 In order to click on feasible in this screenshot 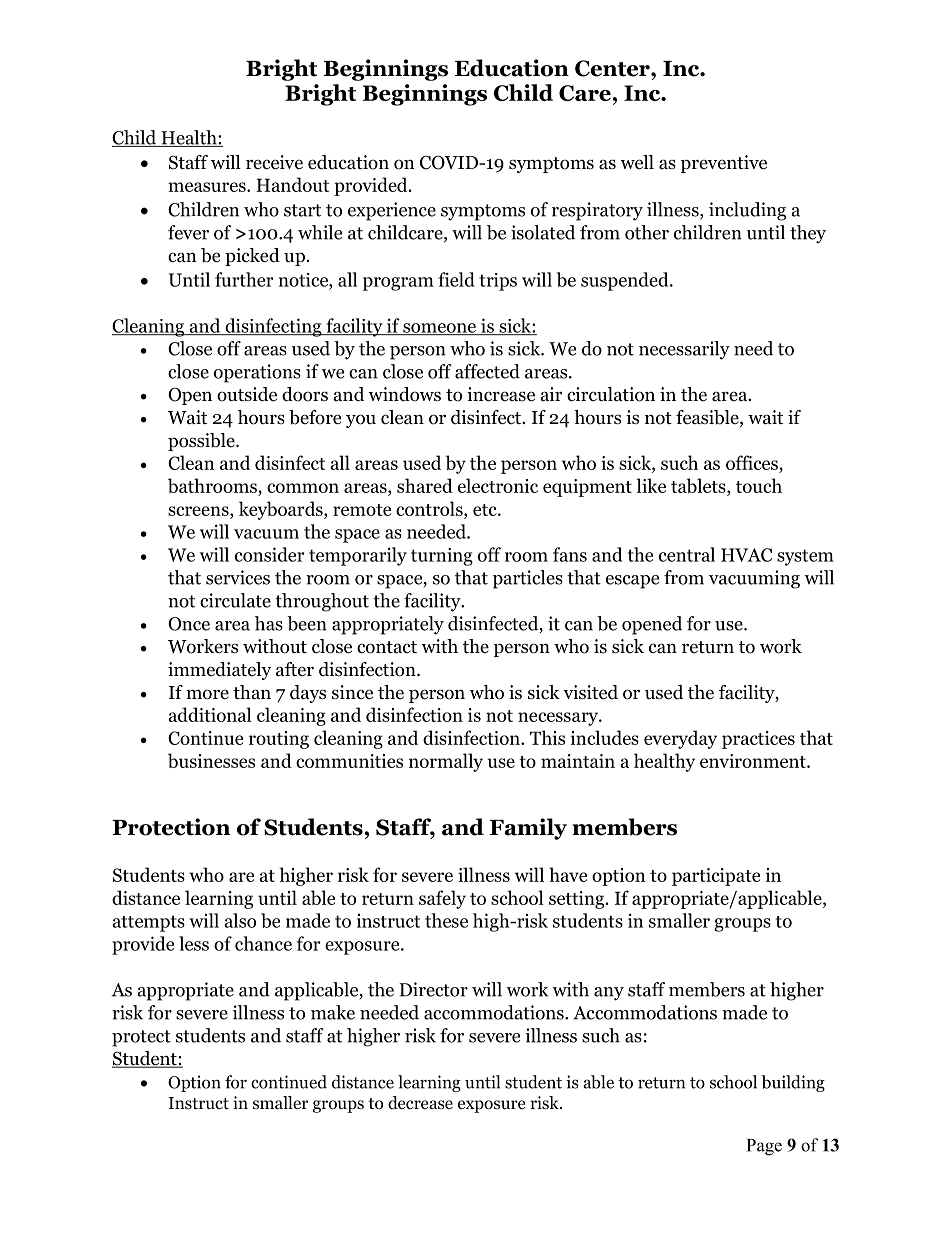, I will do `click(708, 418)`.
